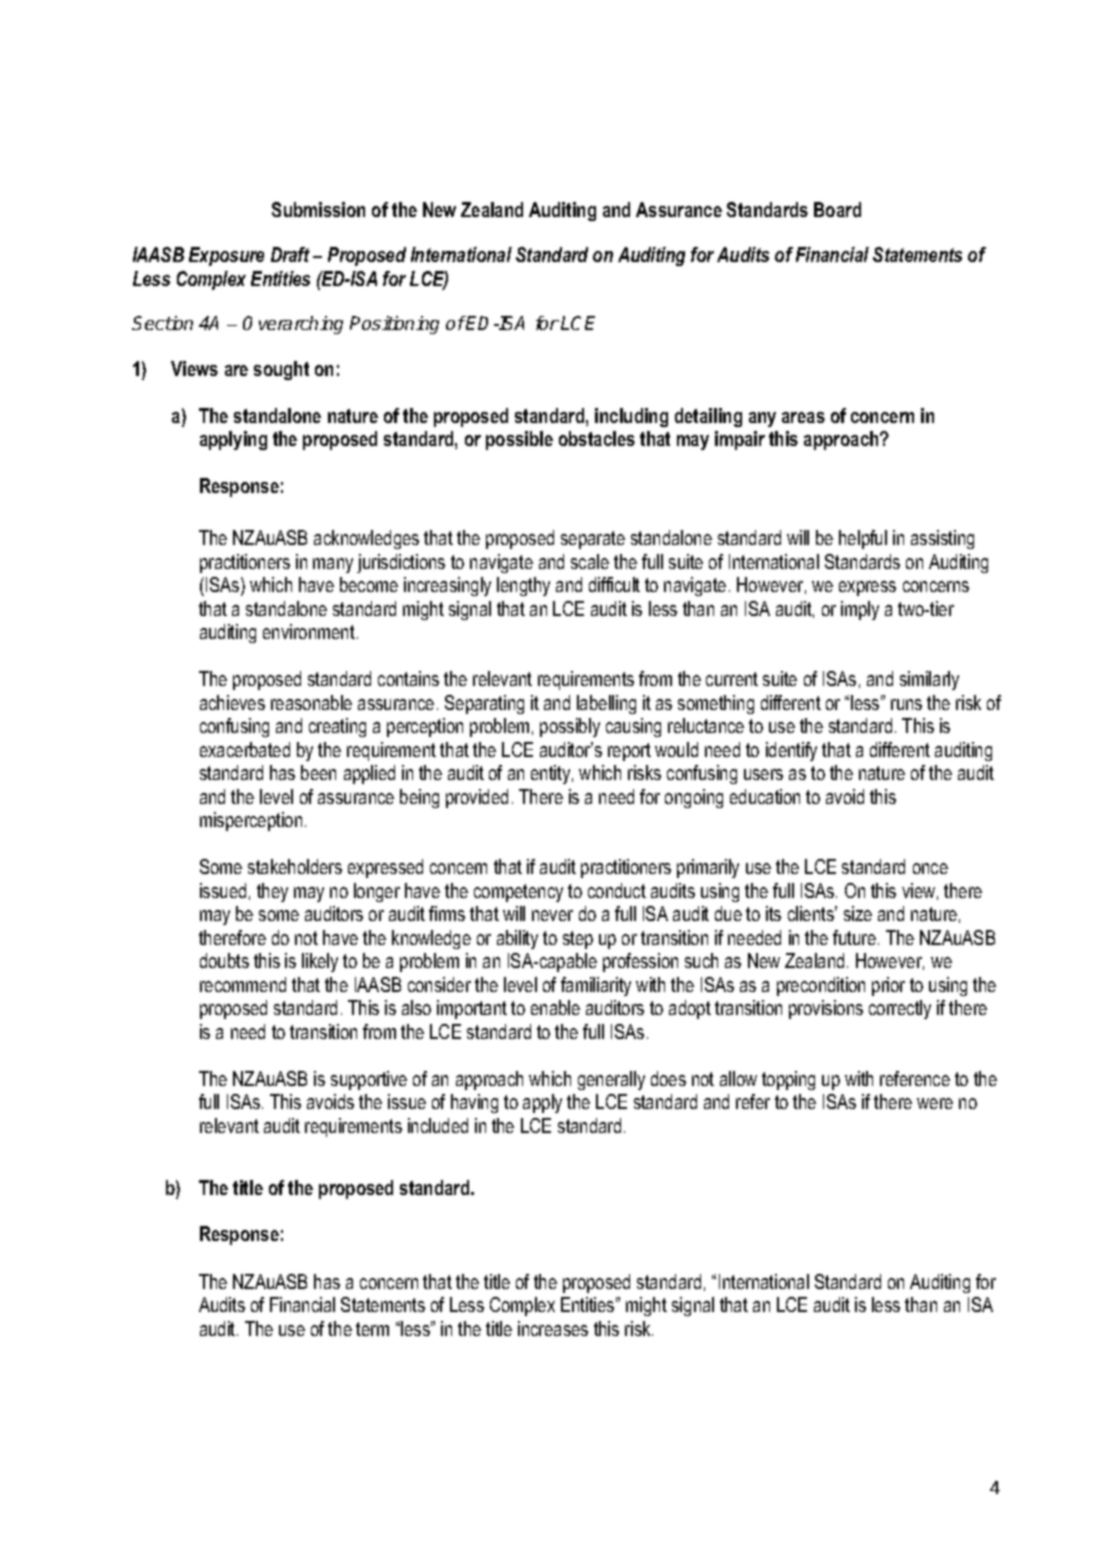  Describe the element at coordinates (826, 1009) in the screenshot. I see `provisions` at that location.
